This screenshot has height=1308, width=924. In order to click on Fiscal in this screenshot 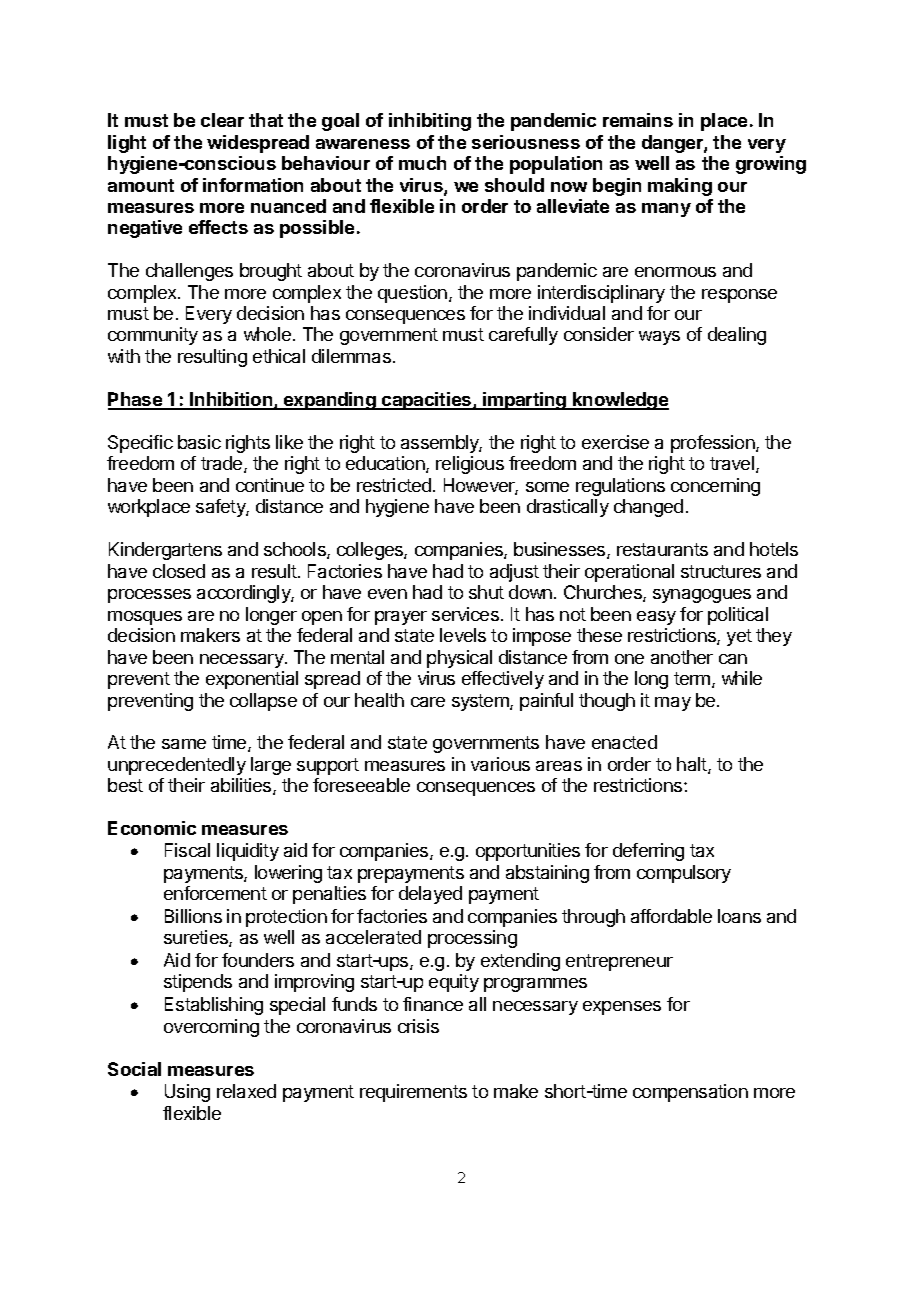, I will do `click(187, 850)`.
